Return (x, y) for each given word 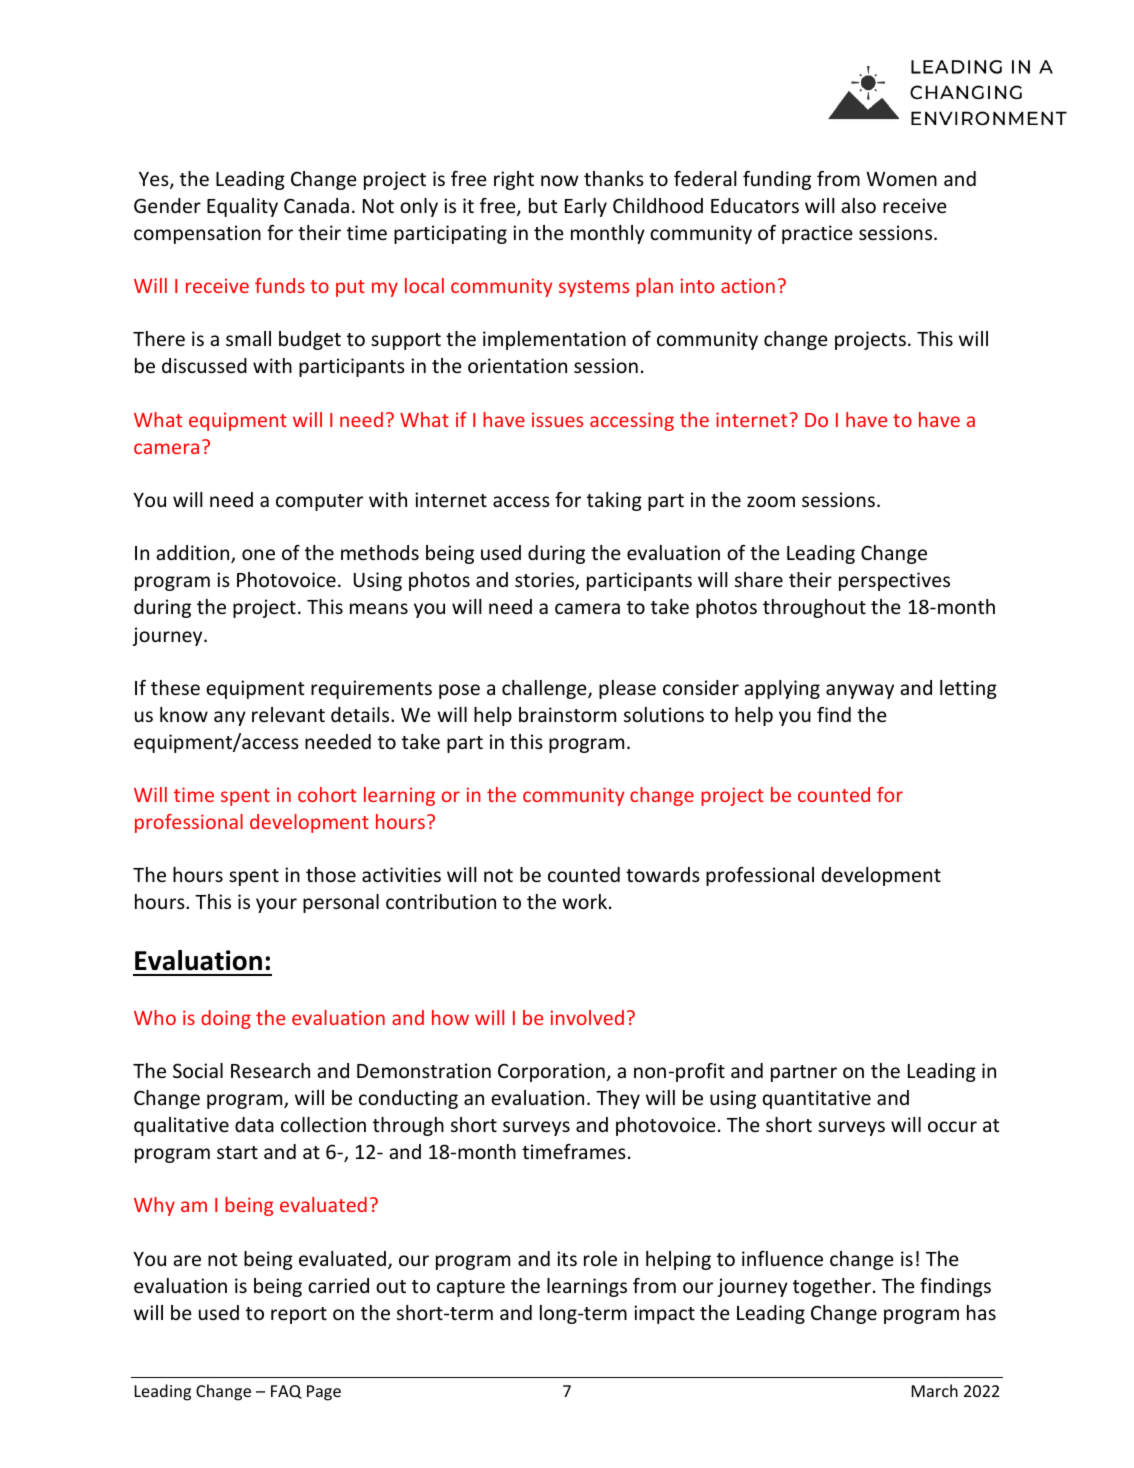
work (586, 901)
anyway (860, 691)
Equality (242, 207)
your (276, 905)
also (858, 205)
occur (952, 1126)
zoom (771, 501)
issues (557, 419)
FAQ (286, 1392)
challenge (545, 689)
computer (319, 502)
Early (586, 207)
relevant (288, 714)
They (618, 1099)
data (254, 1124)
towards (663, 874)
